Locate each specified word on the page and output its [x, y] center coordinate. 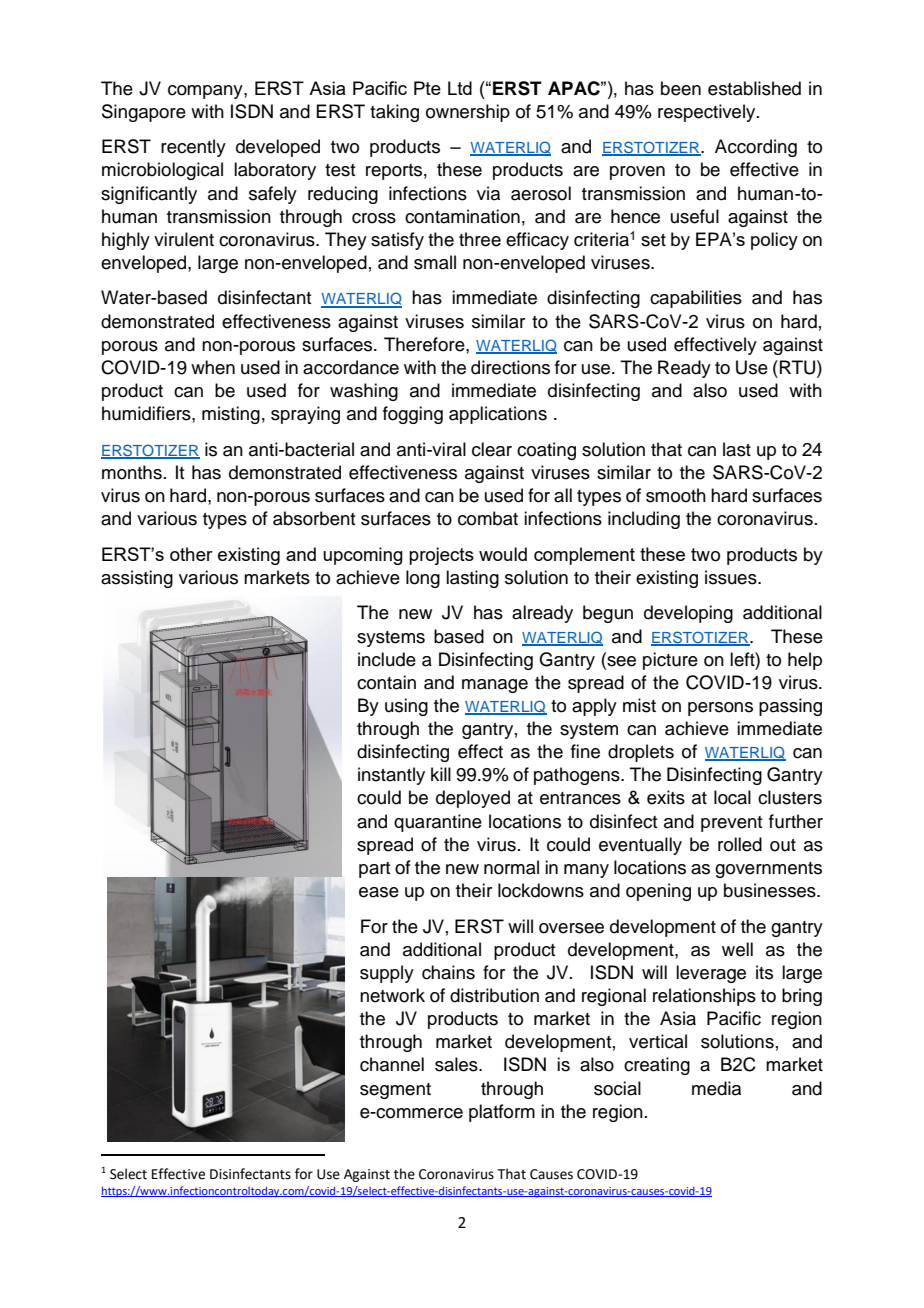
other [191, 554]
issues [732, 577]
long [423, 579]
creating [657, 1066]
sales [457, 1064]
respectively [708, 113]
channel [392, 1064]
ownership [468, 113]
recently [193, 148]
